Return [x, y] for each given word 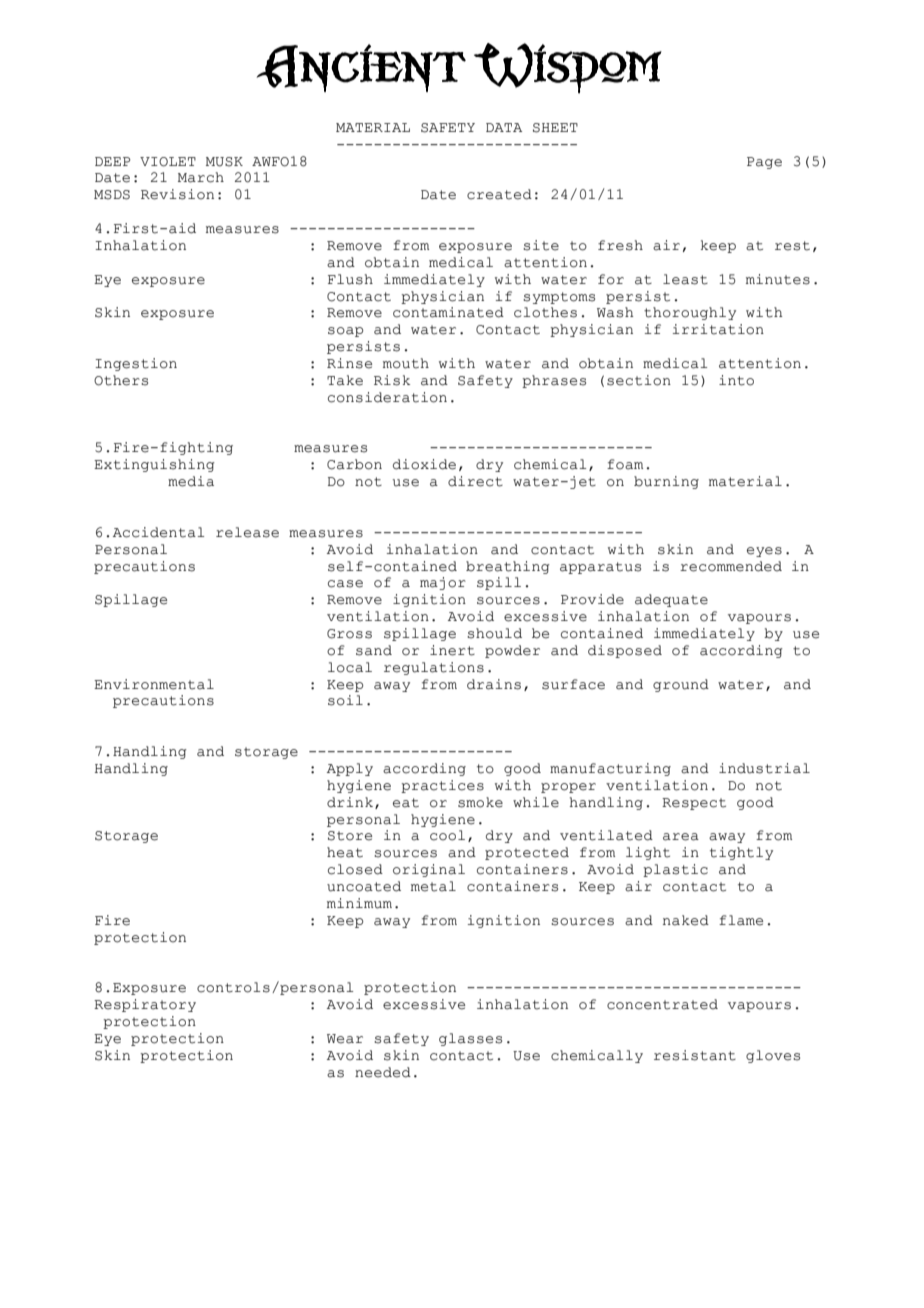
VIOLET [168, 162]
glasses [470, 1039]
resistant [695, 1055]
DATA [504, 127]
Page [764, 163]
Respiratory [145, 1005]
